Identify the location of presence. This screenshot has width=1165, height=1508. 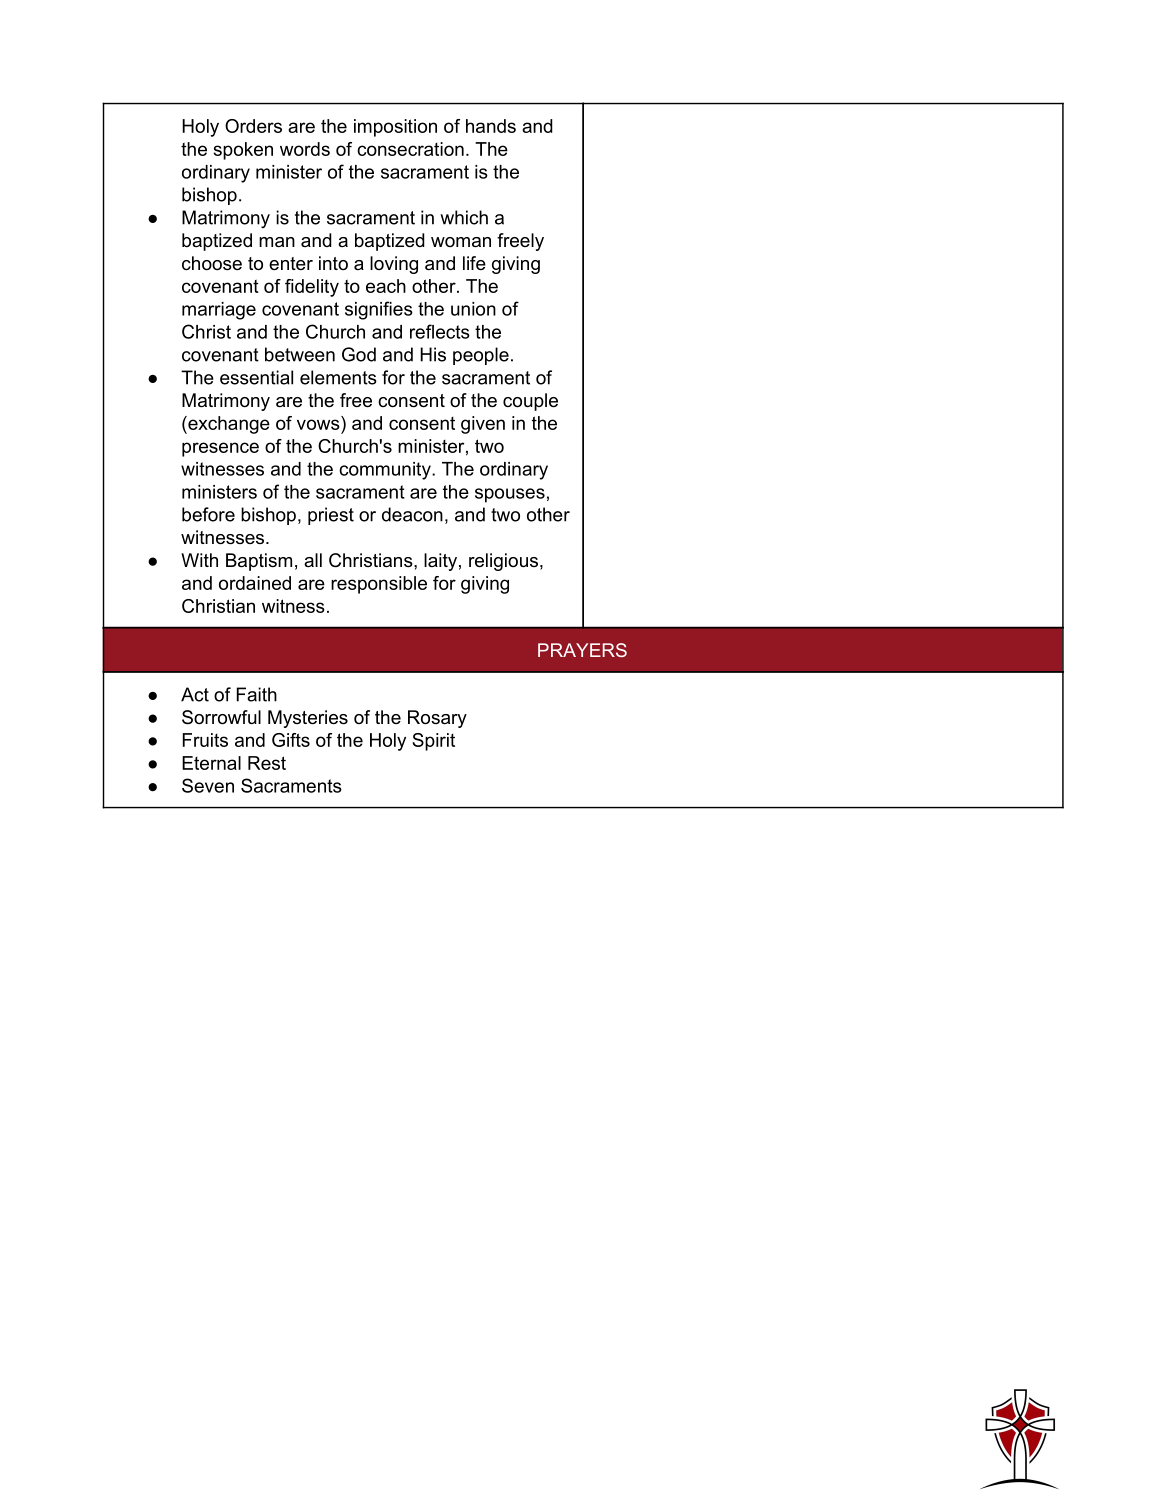
(220, 449).
